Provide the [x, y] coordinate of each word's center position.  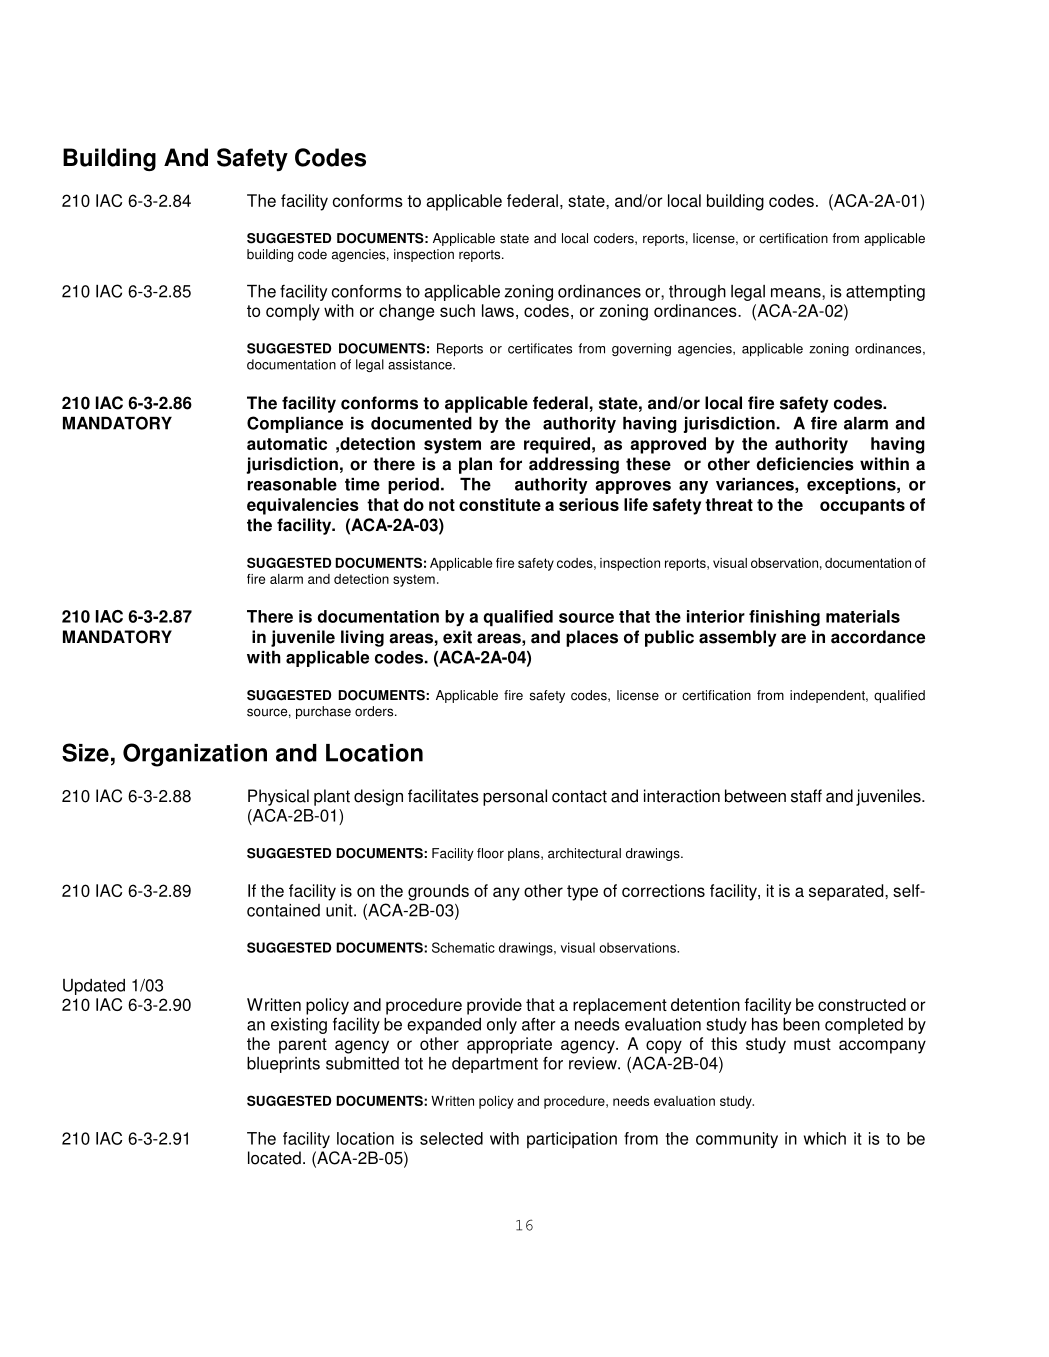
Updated [94, 987]
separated [847, 892]
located [274, 1158]
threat [729, 504]
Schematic [463, 947]
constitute [500, 504]
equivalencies [303, 506]
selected [451, 1138]
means [797, 293]
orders [375, 711]
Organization [195, 755]
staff [806, 796]
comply [293, 312]
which [825, 1138]
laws [498, 310]
